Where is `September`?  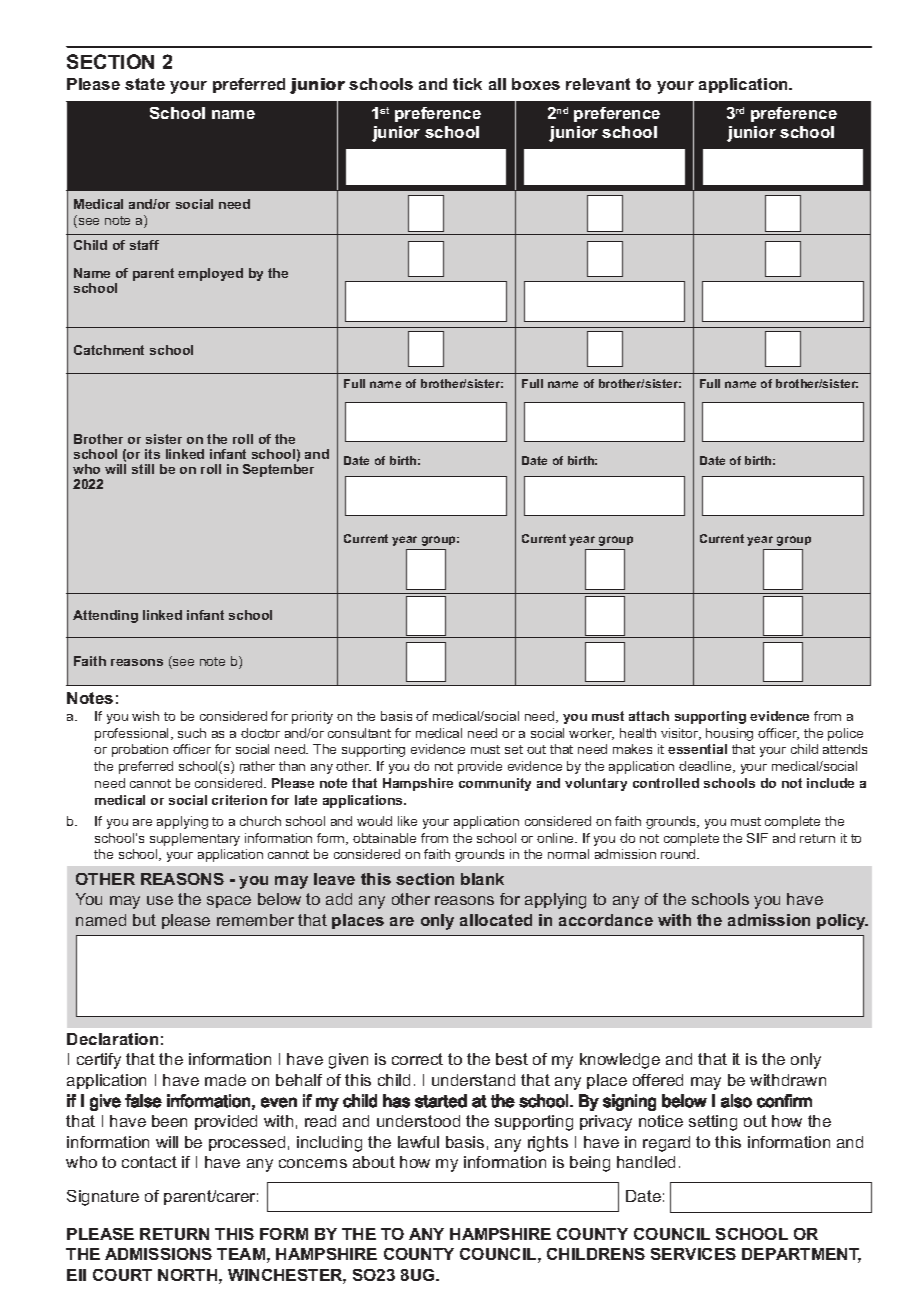 September is located at coordinates (278, 470).
